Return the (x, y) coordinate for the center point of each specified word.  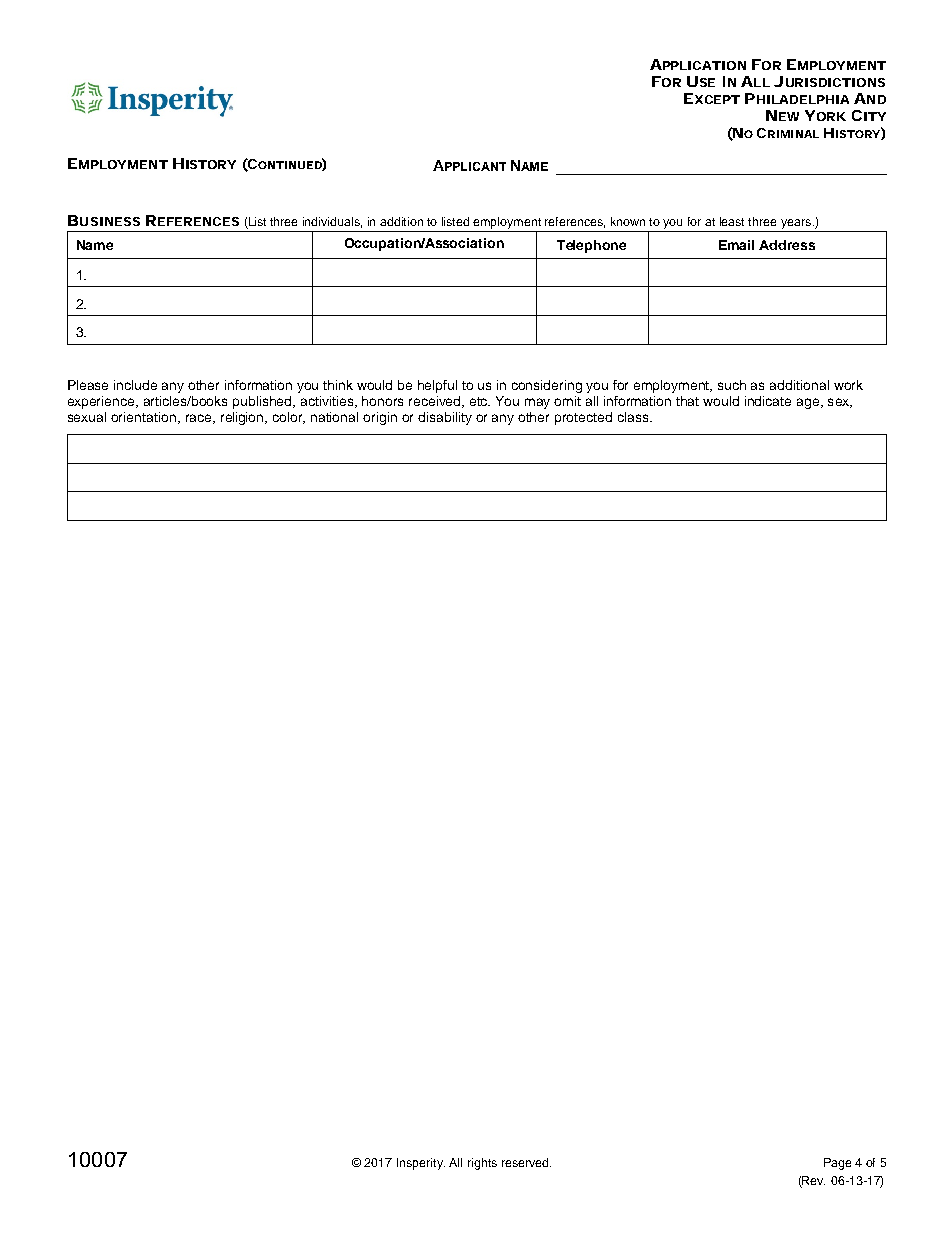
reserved (526, 1162)
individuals (332, 222)
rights (482, 1164)
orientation (145, 418)
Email (736, 245)
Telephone (591, 246)
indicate (768, 401)
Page (837, 1164)
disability (445, 418)
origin (380, 418)
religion (243, 418)
